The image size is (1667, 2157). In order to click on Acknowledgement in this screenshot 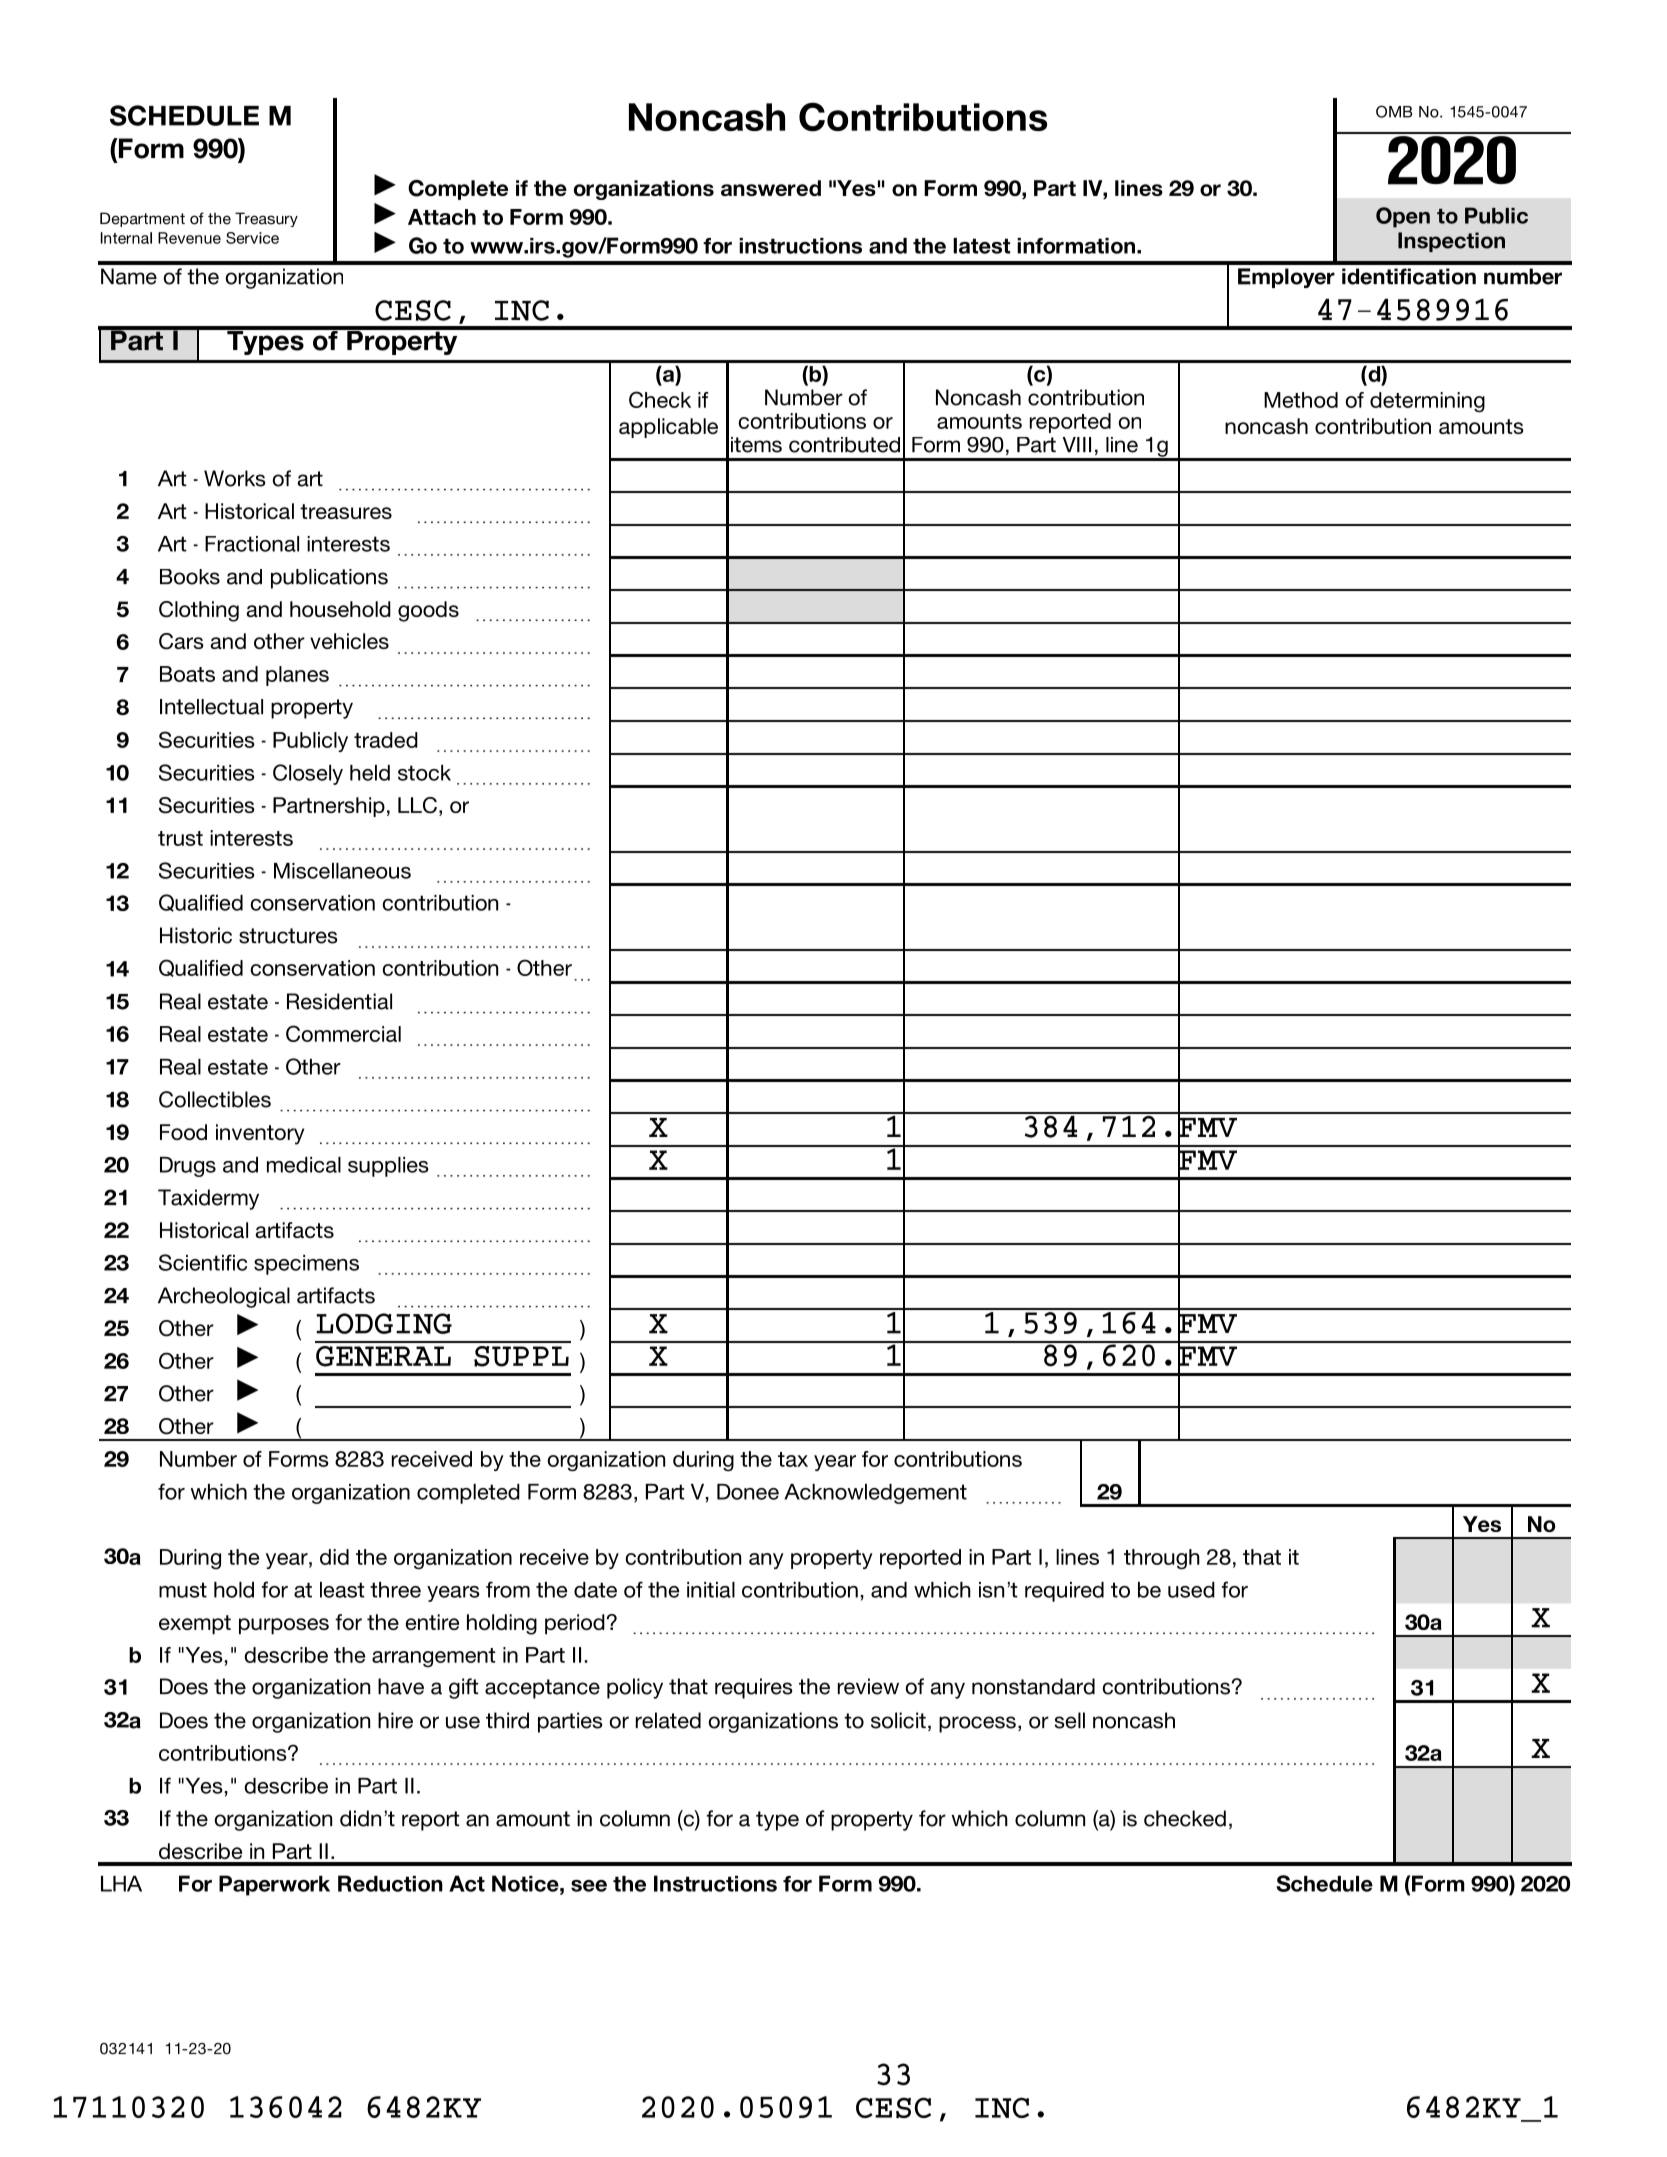, I will do `click(875, 1494)`.
